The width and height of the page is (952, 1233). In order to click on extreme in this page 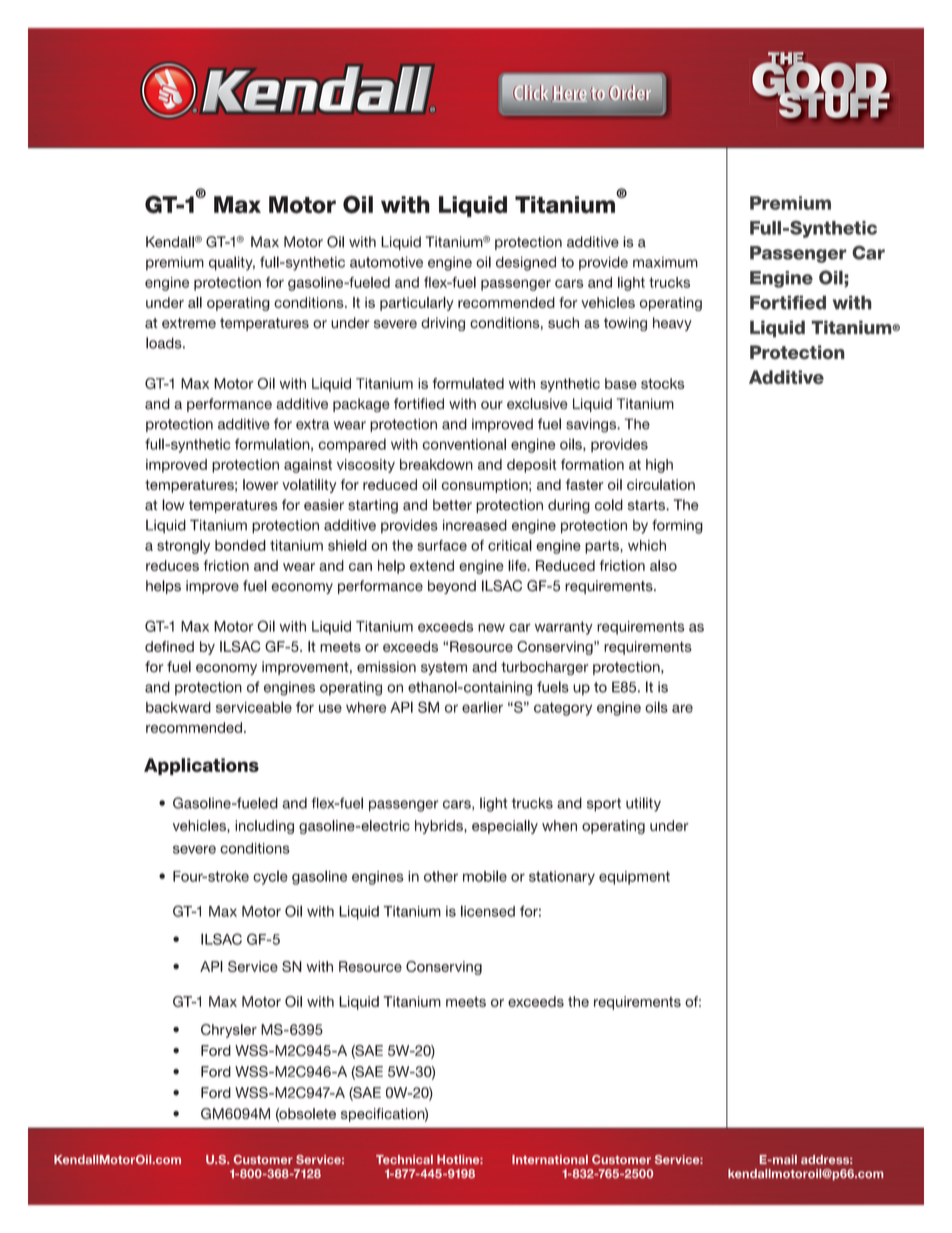, I will do `click(189, 323)`.
